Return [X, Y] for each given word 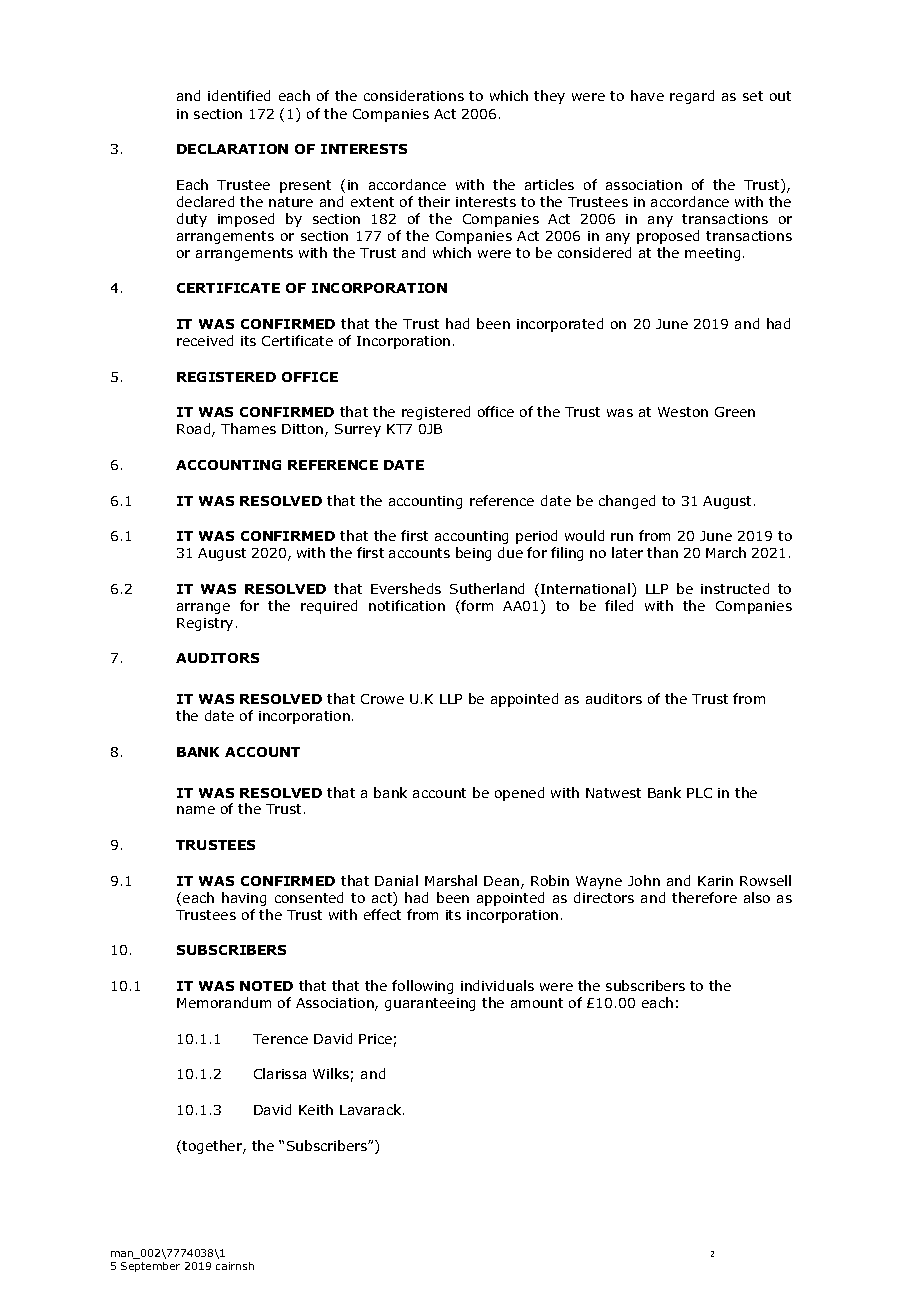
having [244, 899]
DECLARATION [232, 149]
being [473, 554]
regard [692, 97]
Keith [316, 1109]
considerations [414, 95]
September [150, 1267]
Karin [715, 881]
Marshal [451, 880]
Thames [248, 428]
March [726, 552]
